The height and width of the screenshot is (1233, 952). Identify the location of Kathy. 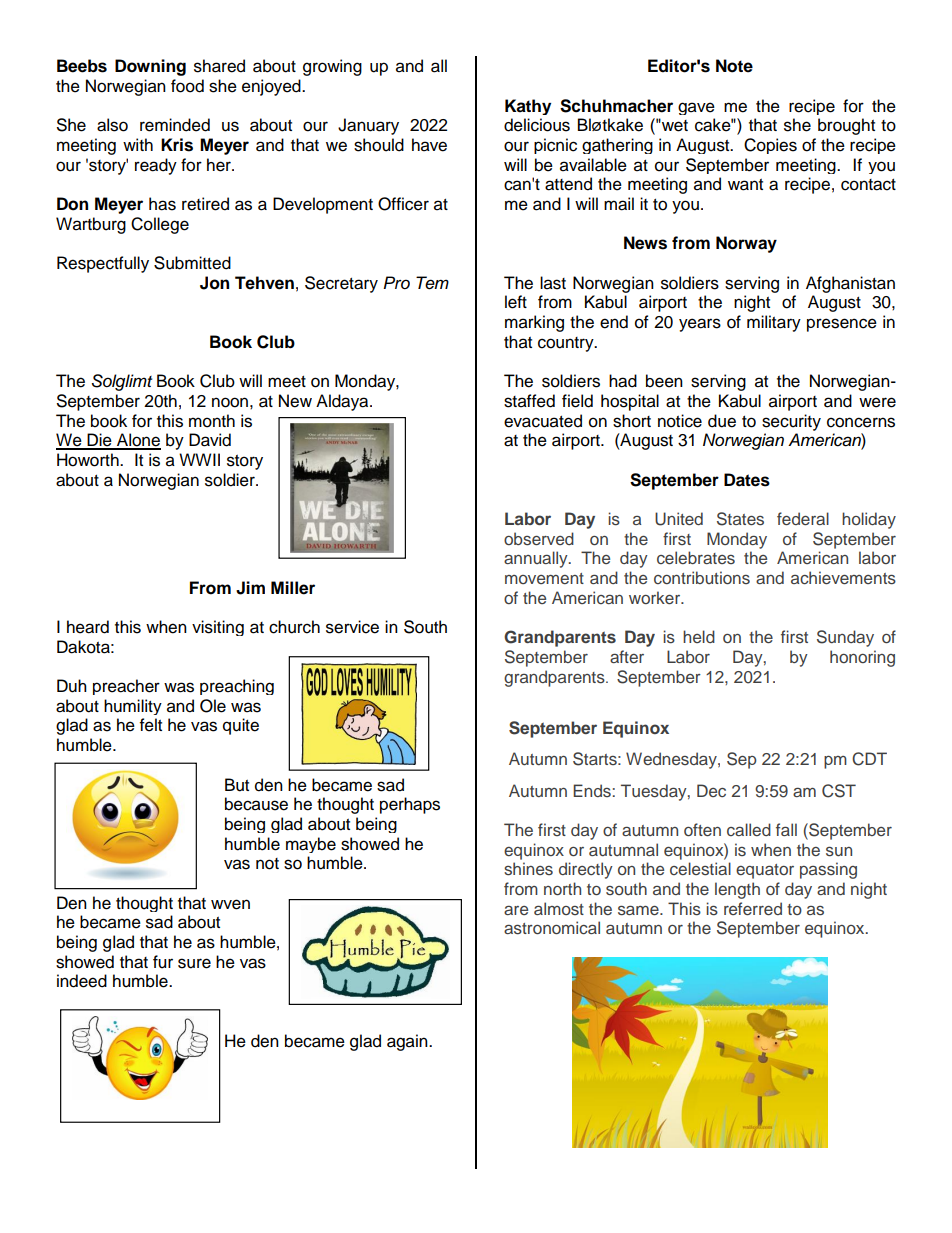
(528, 107).
